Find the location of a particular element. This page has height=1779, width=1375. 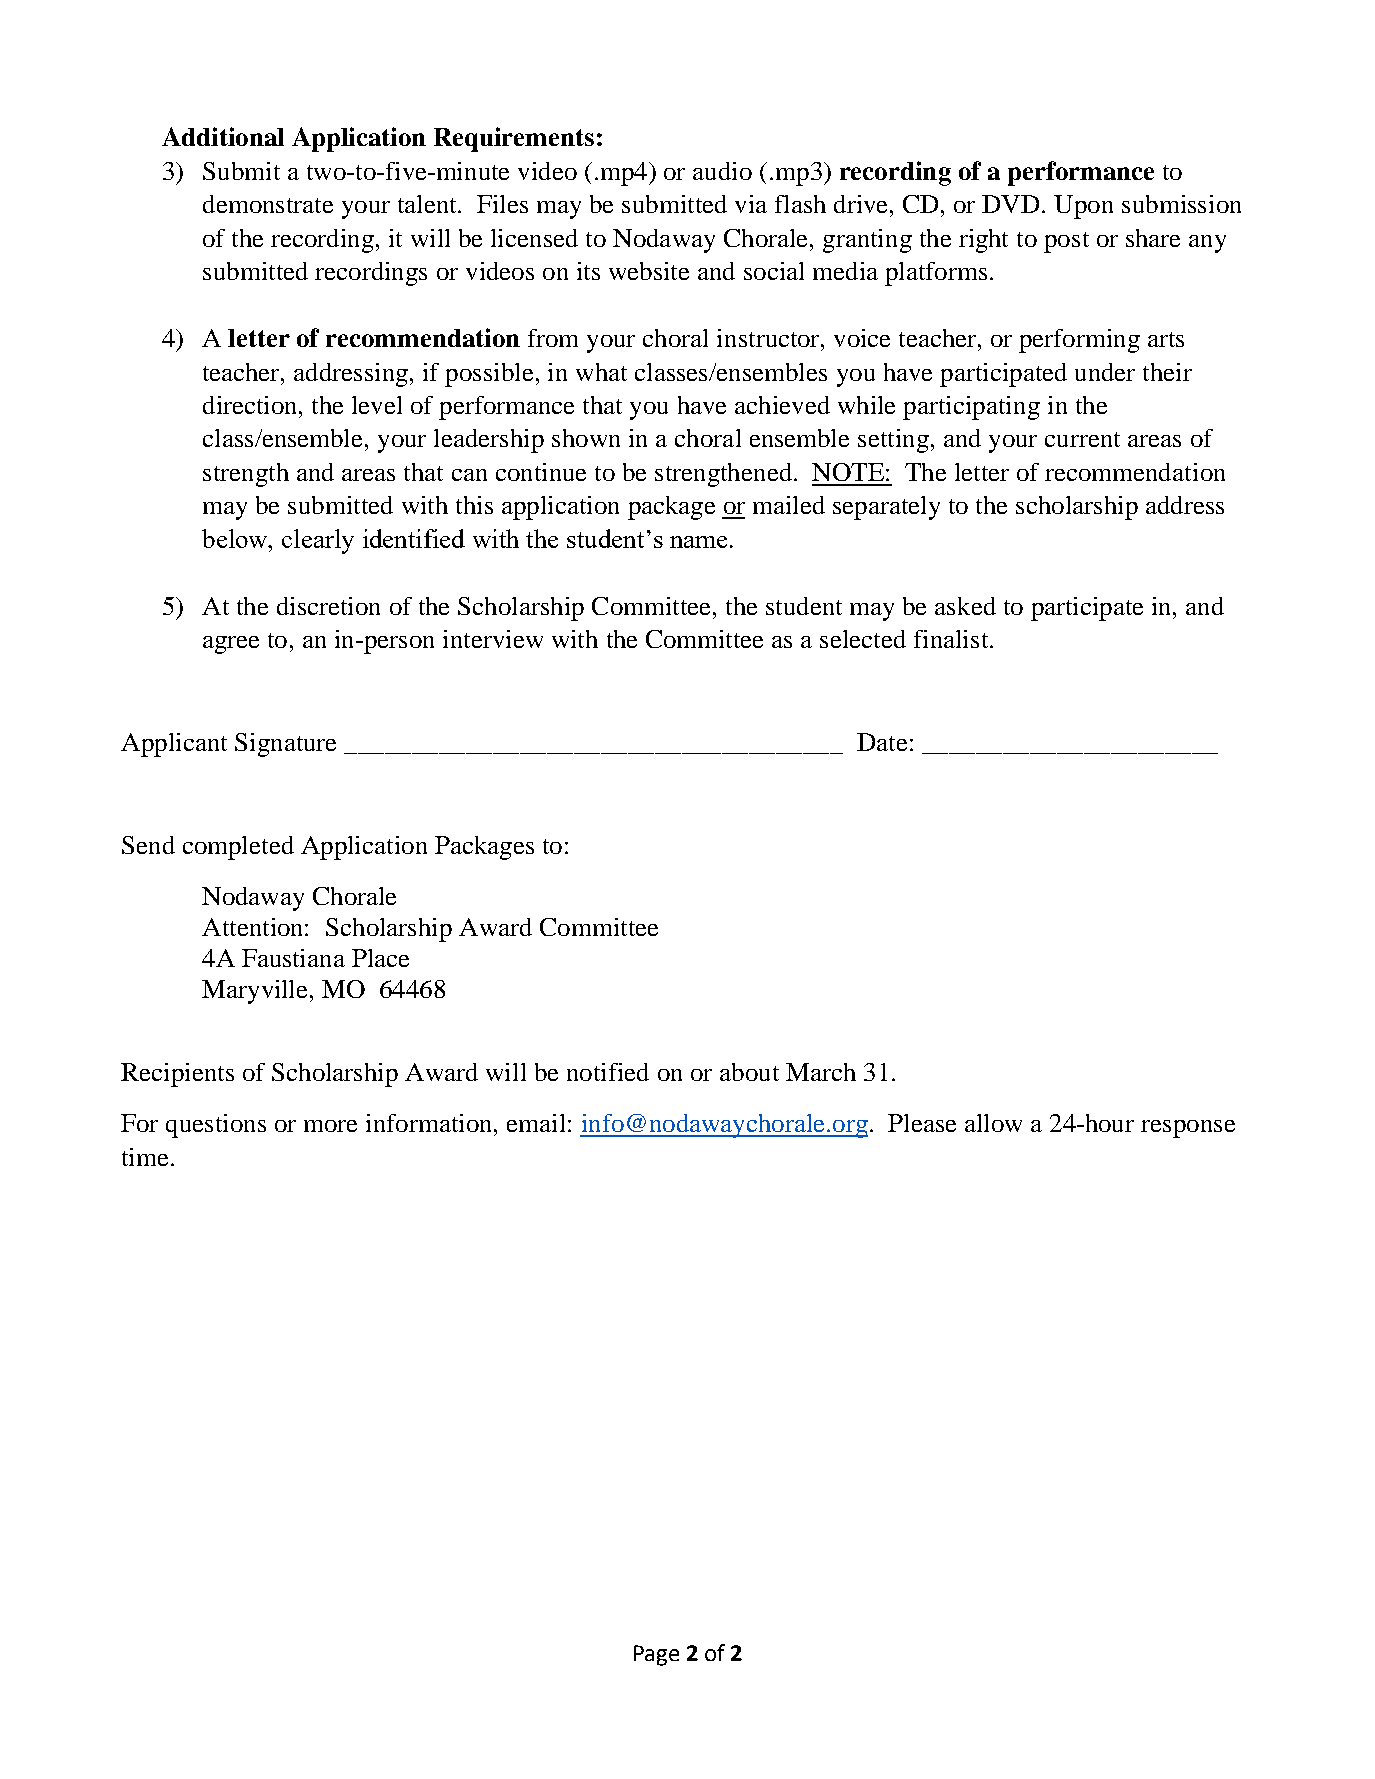

name is located at coordinates (698, 542).
